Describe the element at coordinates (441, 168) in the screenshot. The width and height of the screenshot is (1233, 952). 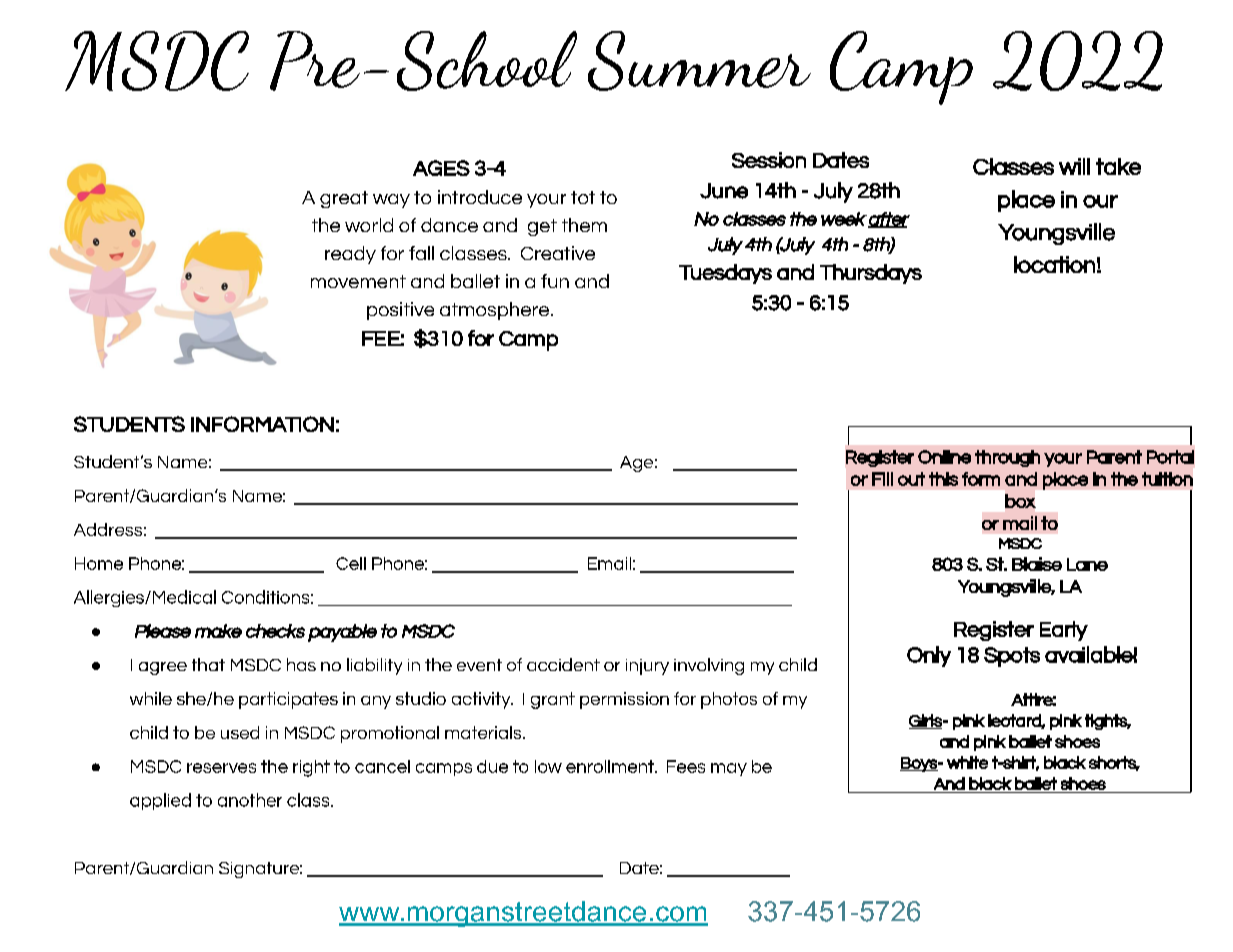
I see `AGES` at that location.
